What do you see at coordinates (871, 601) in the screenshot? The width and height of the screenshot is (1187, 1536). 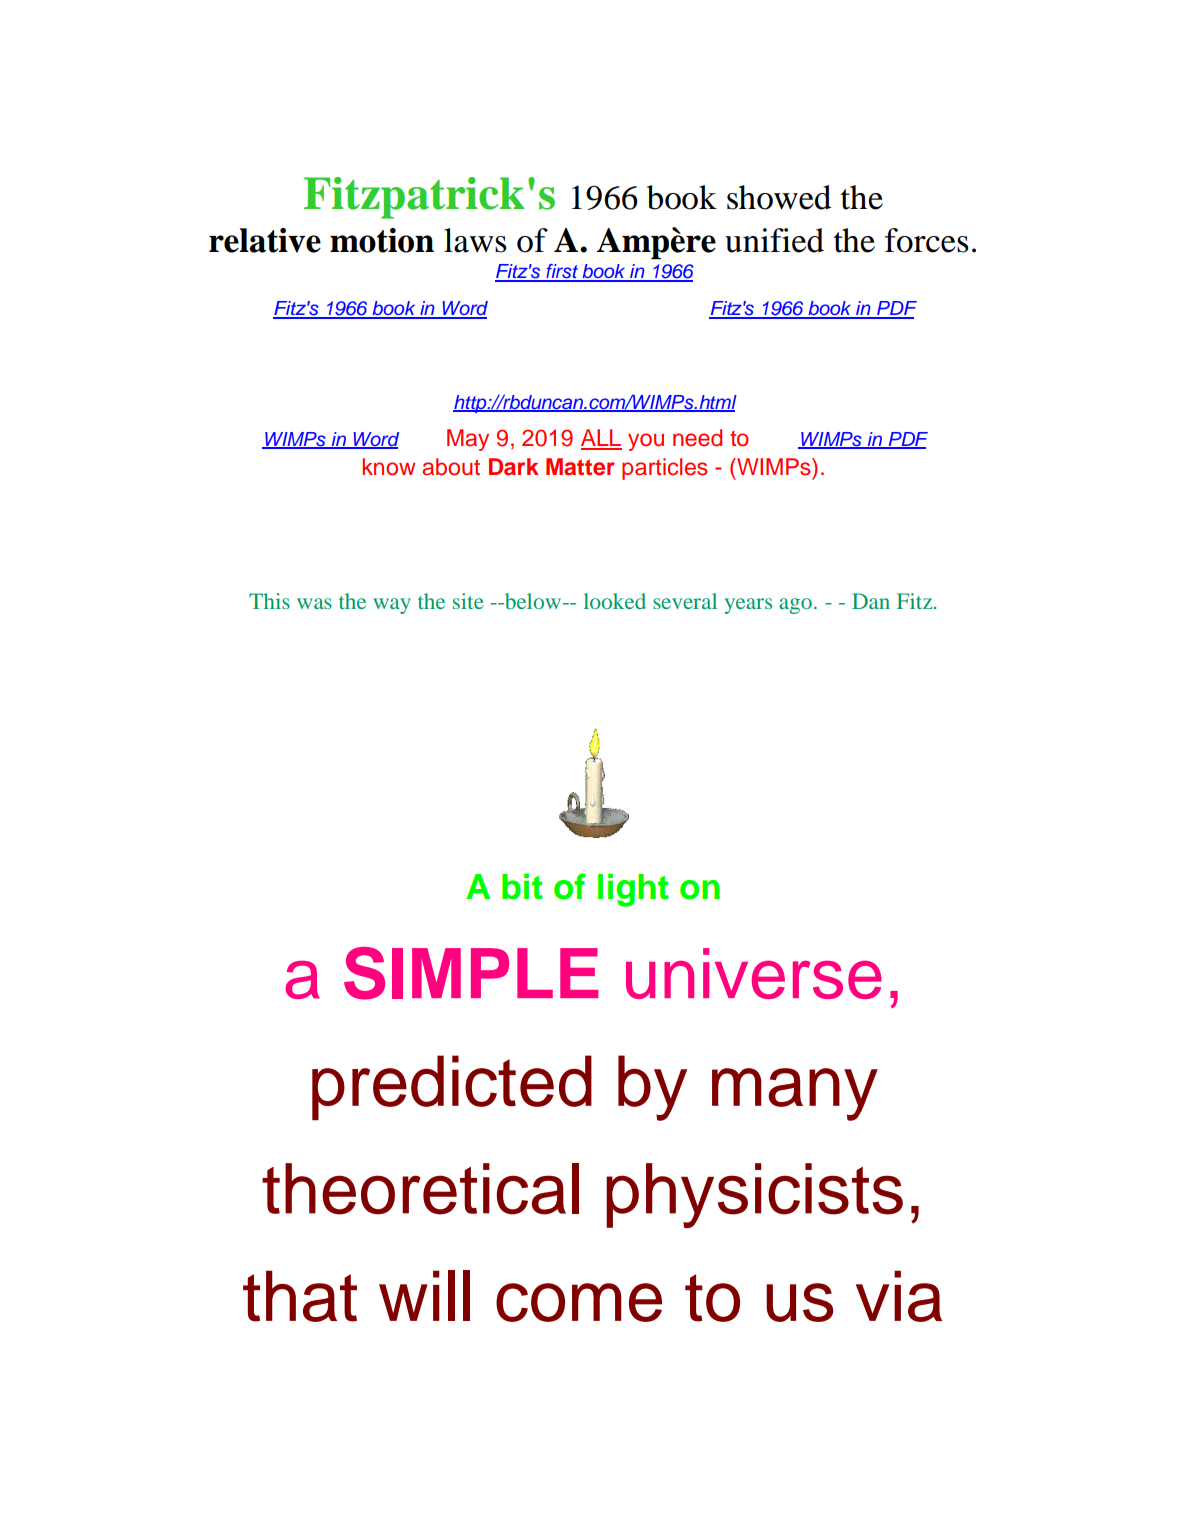 I see `Dan` at bounding box center [871, 601].
